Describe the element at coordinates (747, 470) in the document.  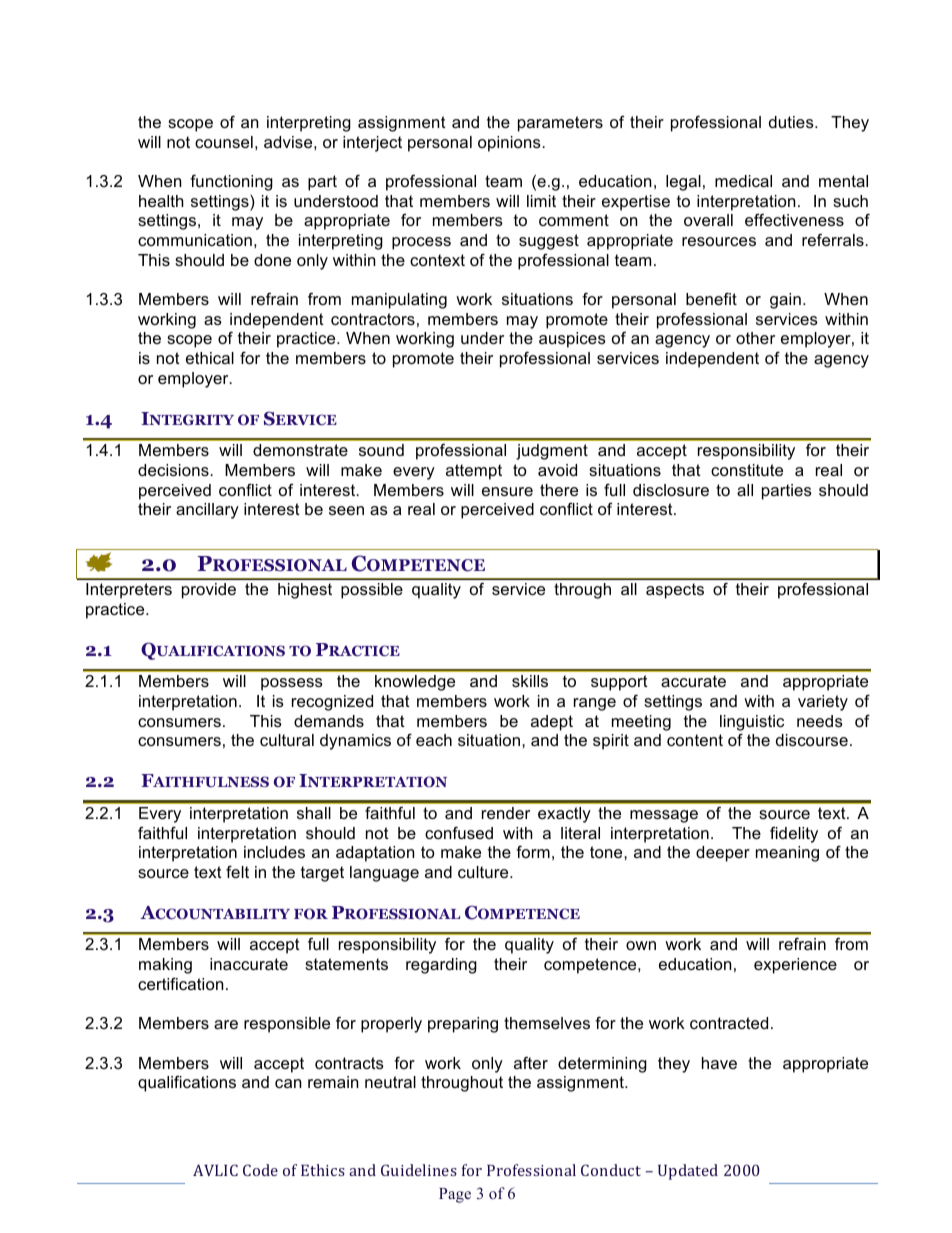
I see `constitute` at that location.
